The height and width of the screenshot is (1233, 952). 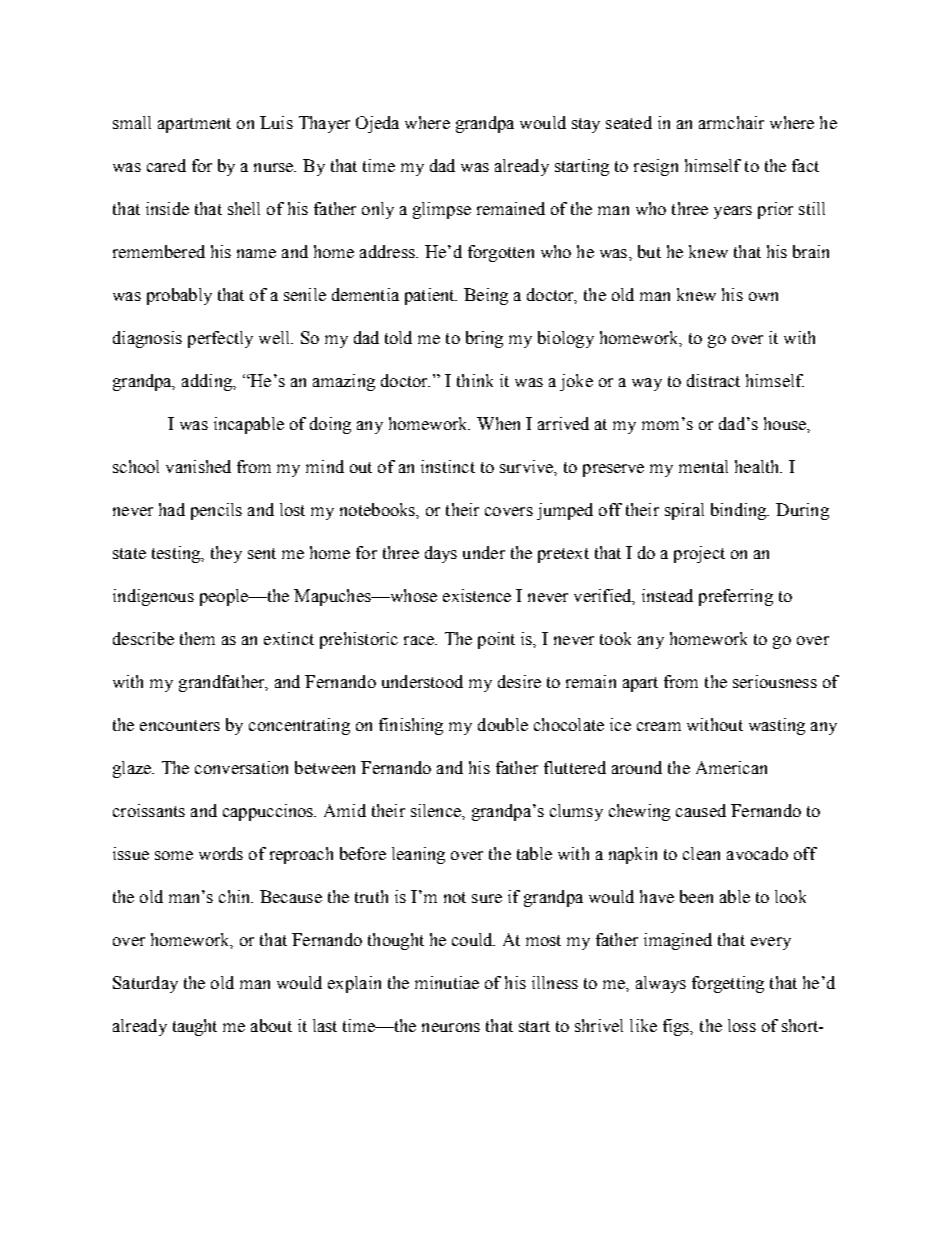 What do you see at coordinates (731, 122) in the screenshot?
I see `armchair` at bounding box center [731, 122].
